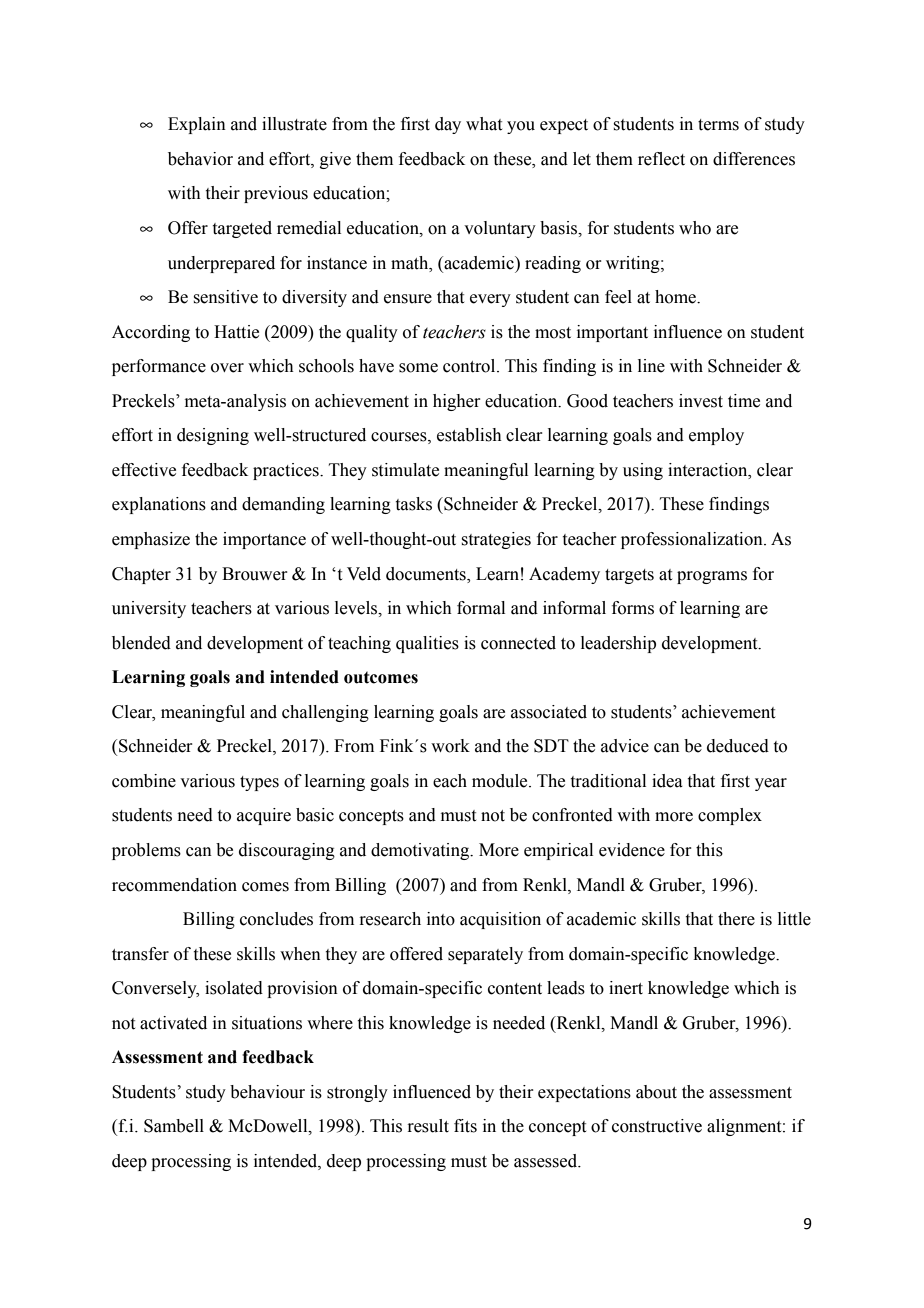 This page has width=924, height=1308. What do you see at coordinates (712, 577) in the page?
I see `programs` at bounding box center [712, 577].
